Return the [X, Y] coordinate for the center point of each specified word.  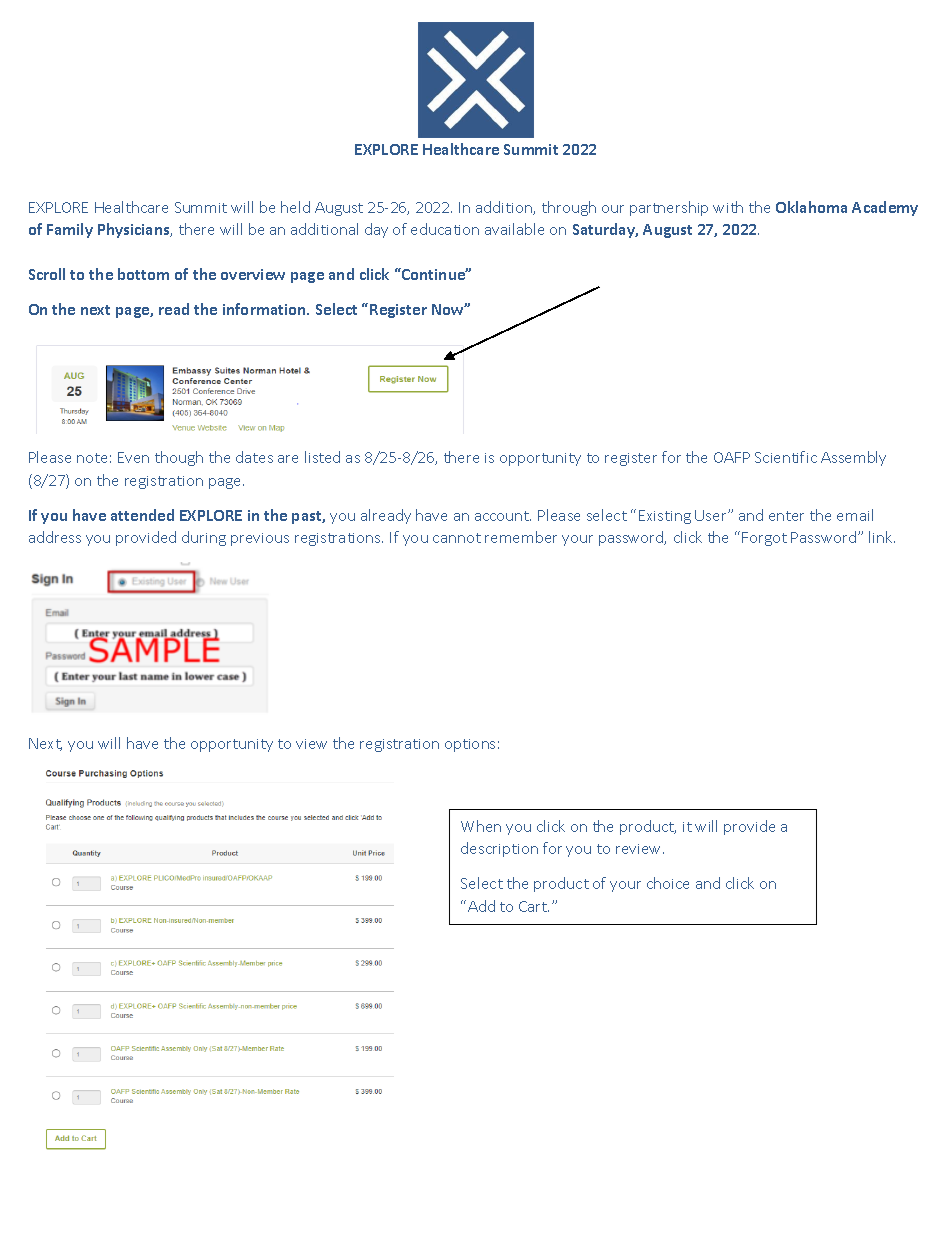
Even [133, 457]
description [499, 849]
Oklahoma [811, 207]
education [445, 229]
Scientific [786, 457]
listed [322, 457]
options [470, 745]
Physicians [135, 230]
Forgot [764, 539]
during [204, 538]
